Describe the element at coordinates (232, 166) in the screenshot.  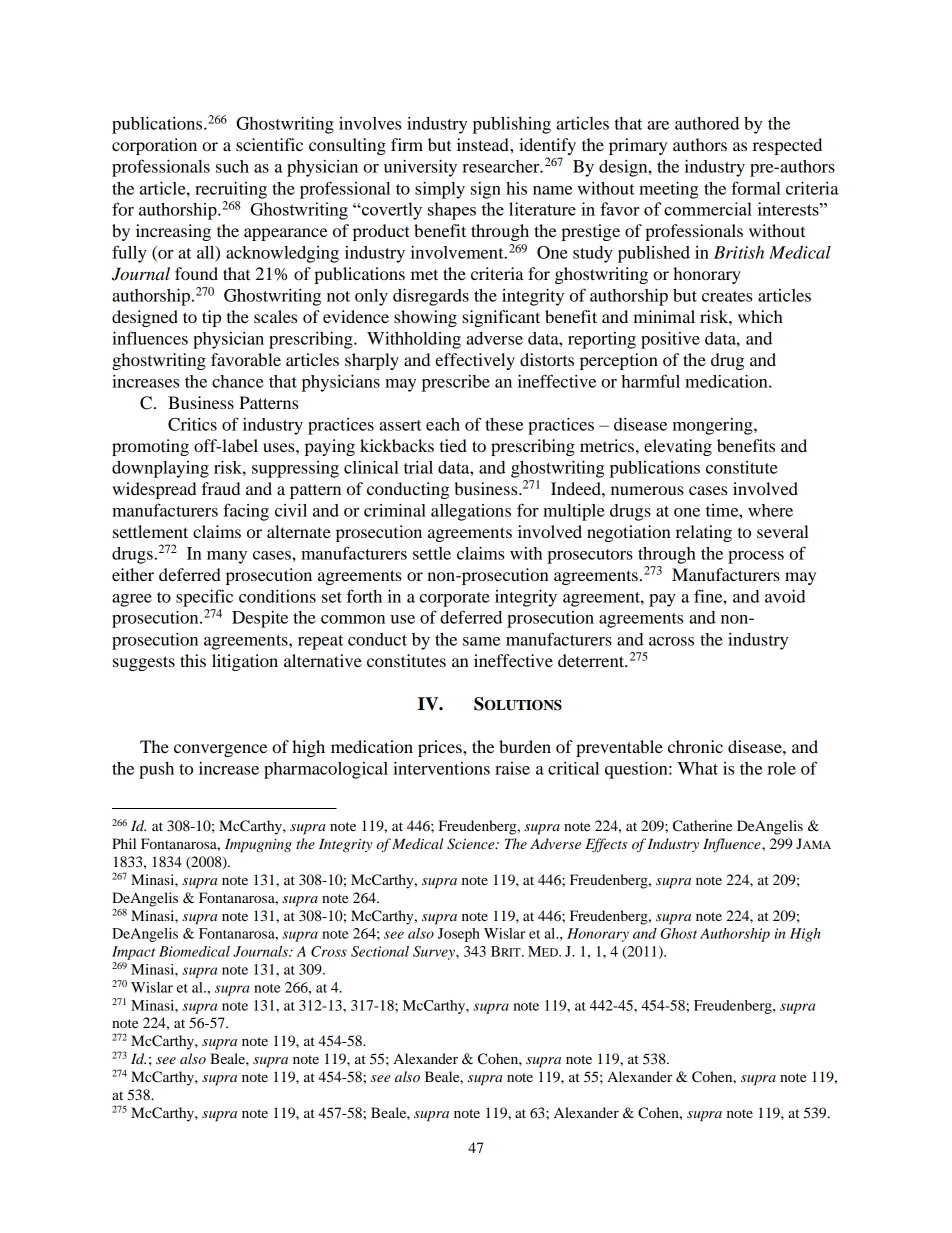
I see `such` at that location.
